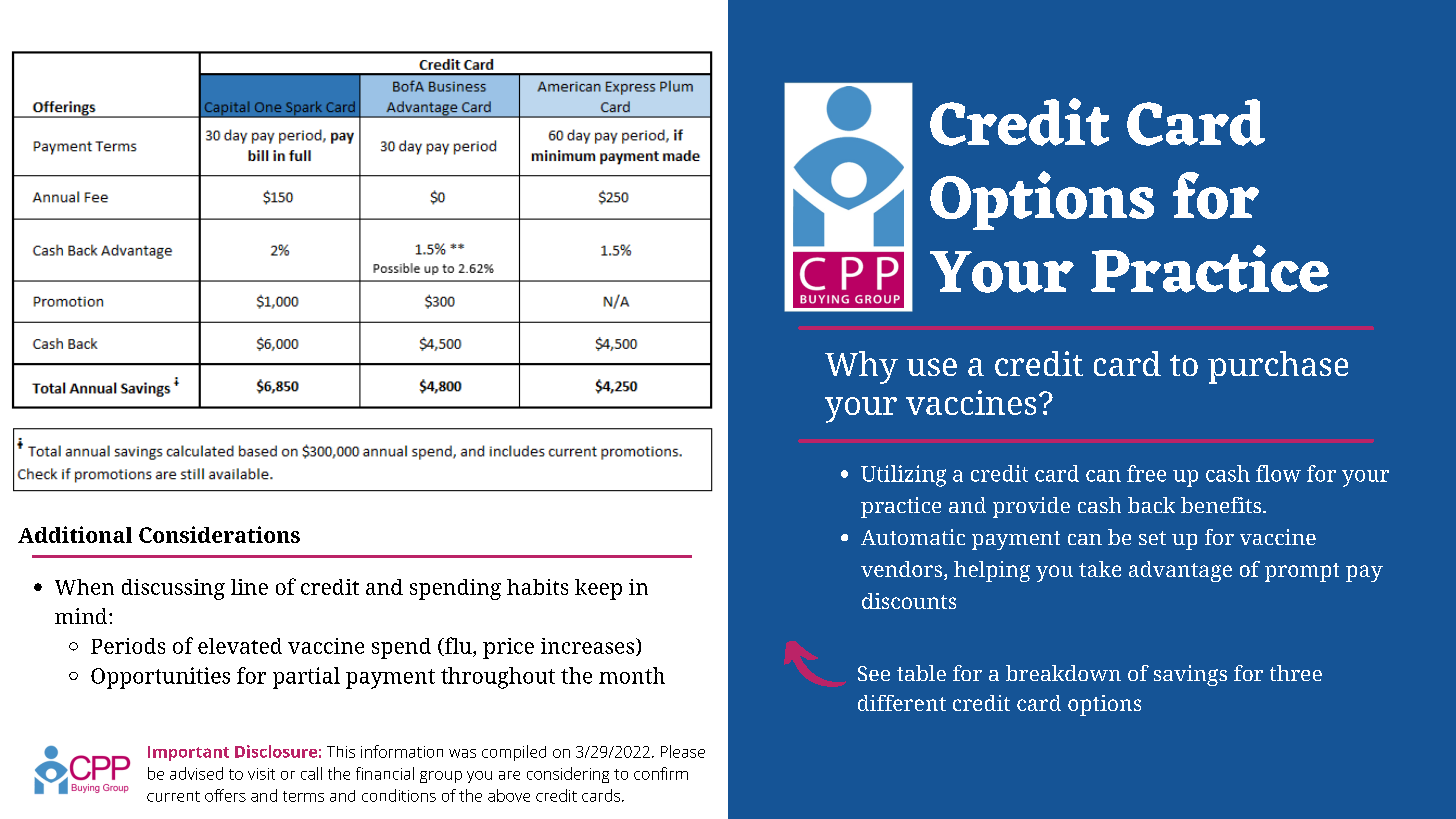 This document has width=1456, height=819. I want to click on advised, so click(196, 773).
